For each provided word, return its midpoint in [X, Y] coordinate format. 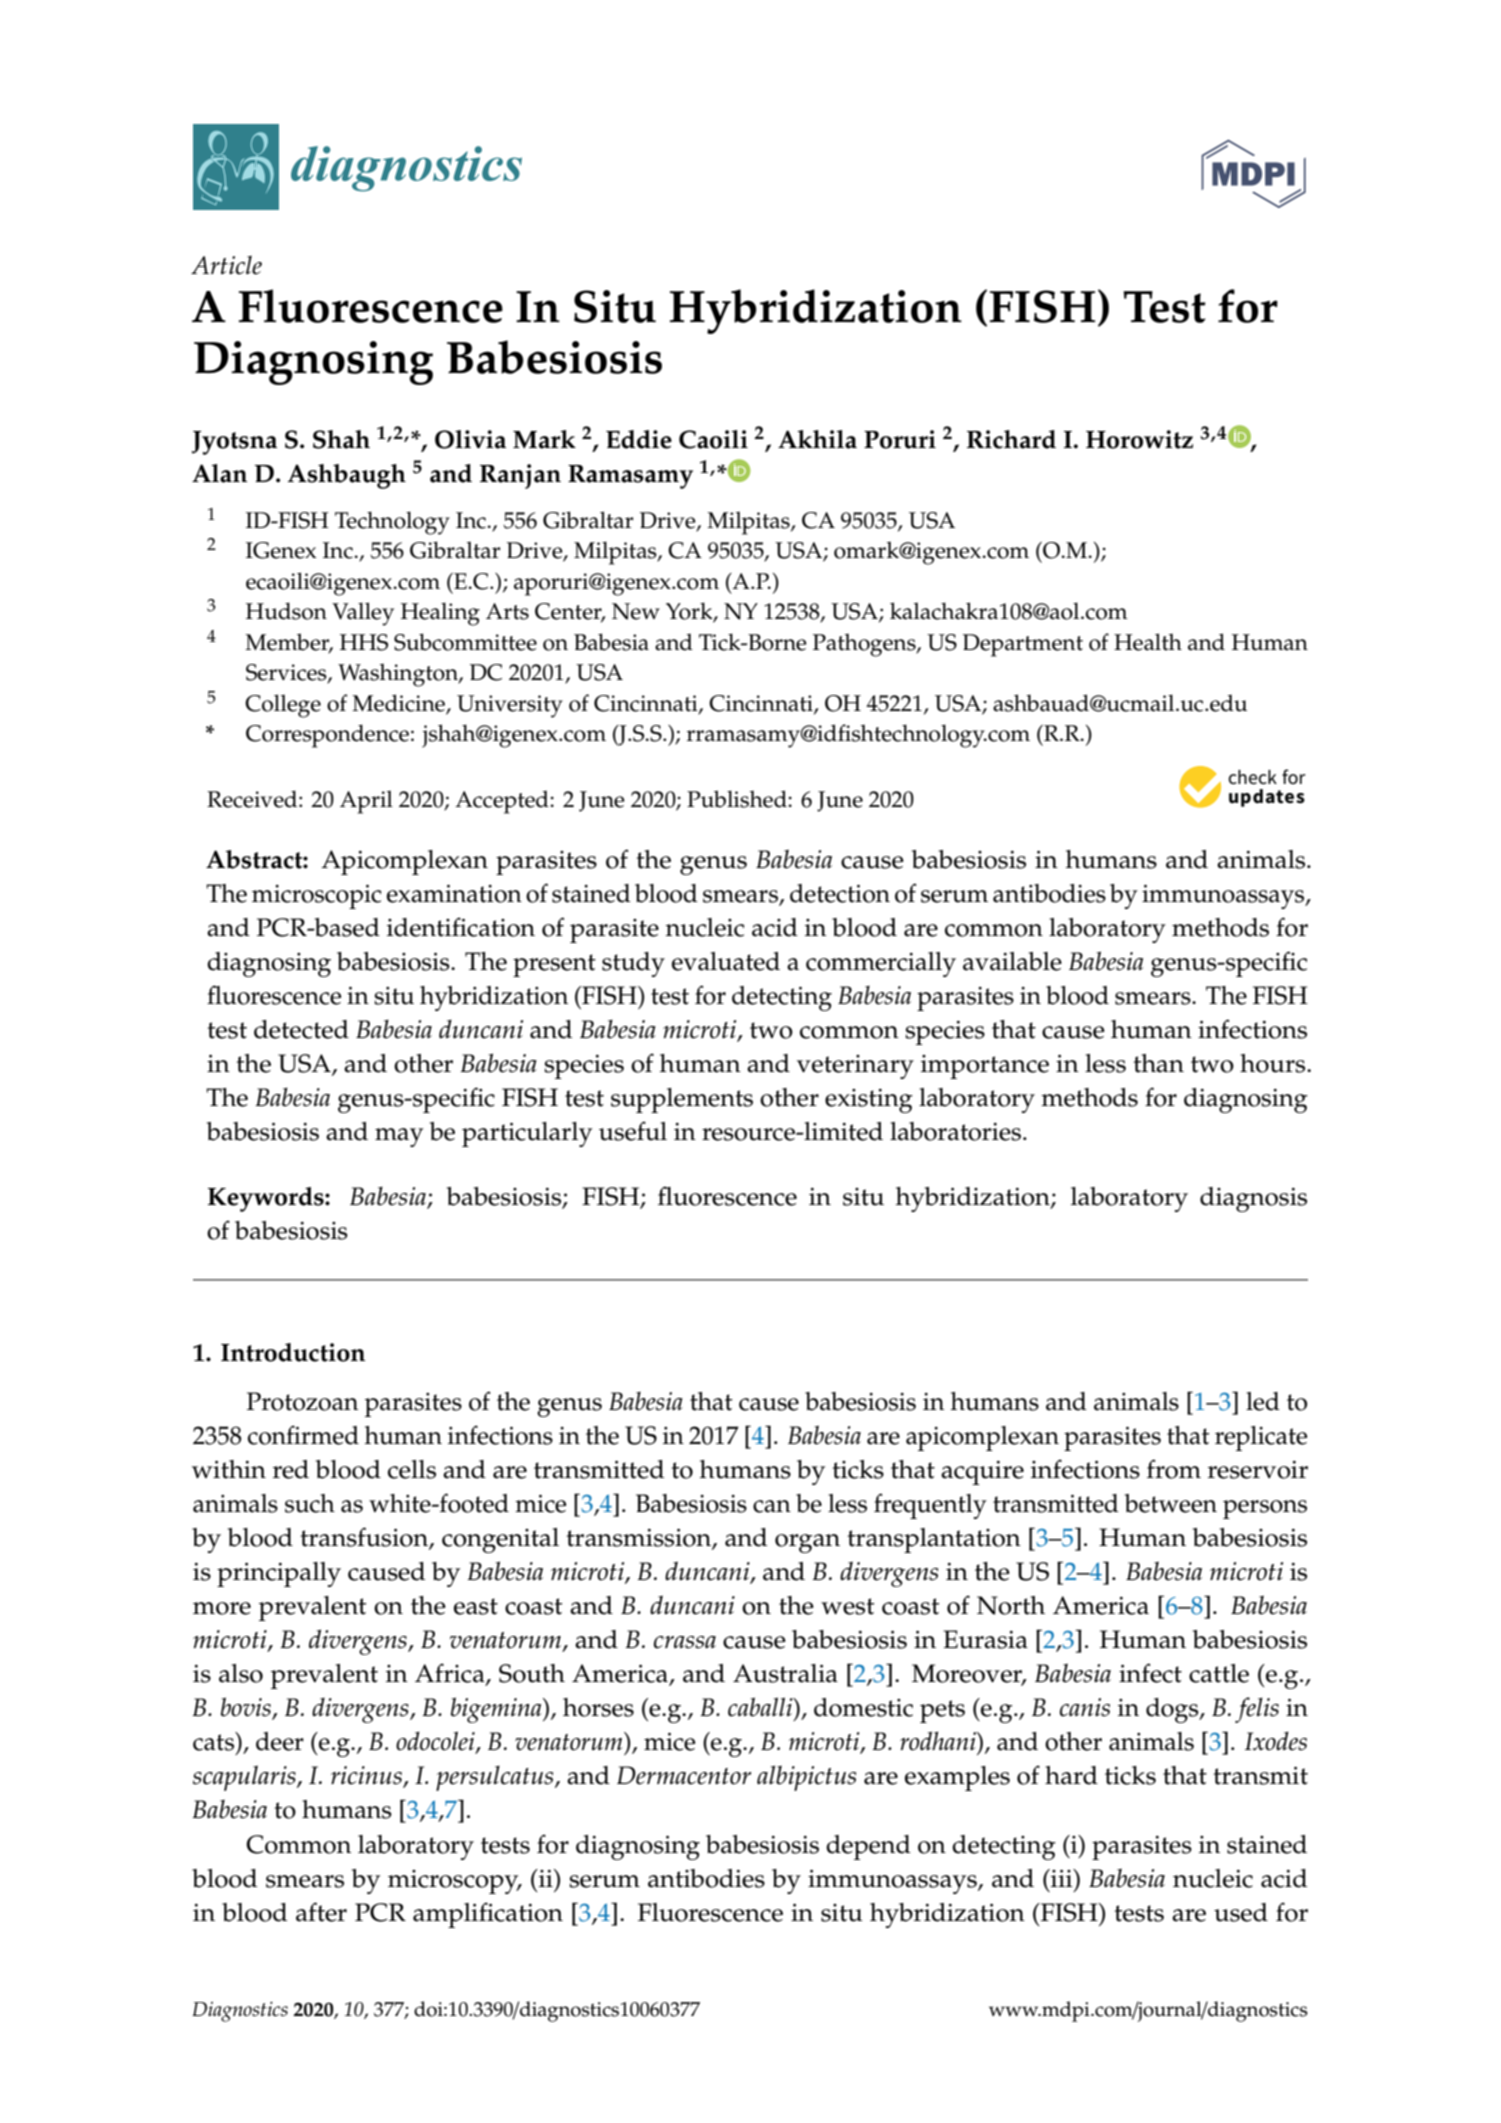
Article [226, 265]
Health [1148, 642]
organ [807, 1543]
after [321, 1912]
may [399, 1137]
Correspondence [327, 736]
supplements [682, 1100]
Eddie [639, 439]
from [1174, 1469]
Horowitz [1139, 439]
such [310, 1503]
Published [738, 799]
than [1158, 1063]
